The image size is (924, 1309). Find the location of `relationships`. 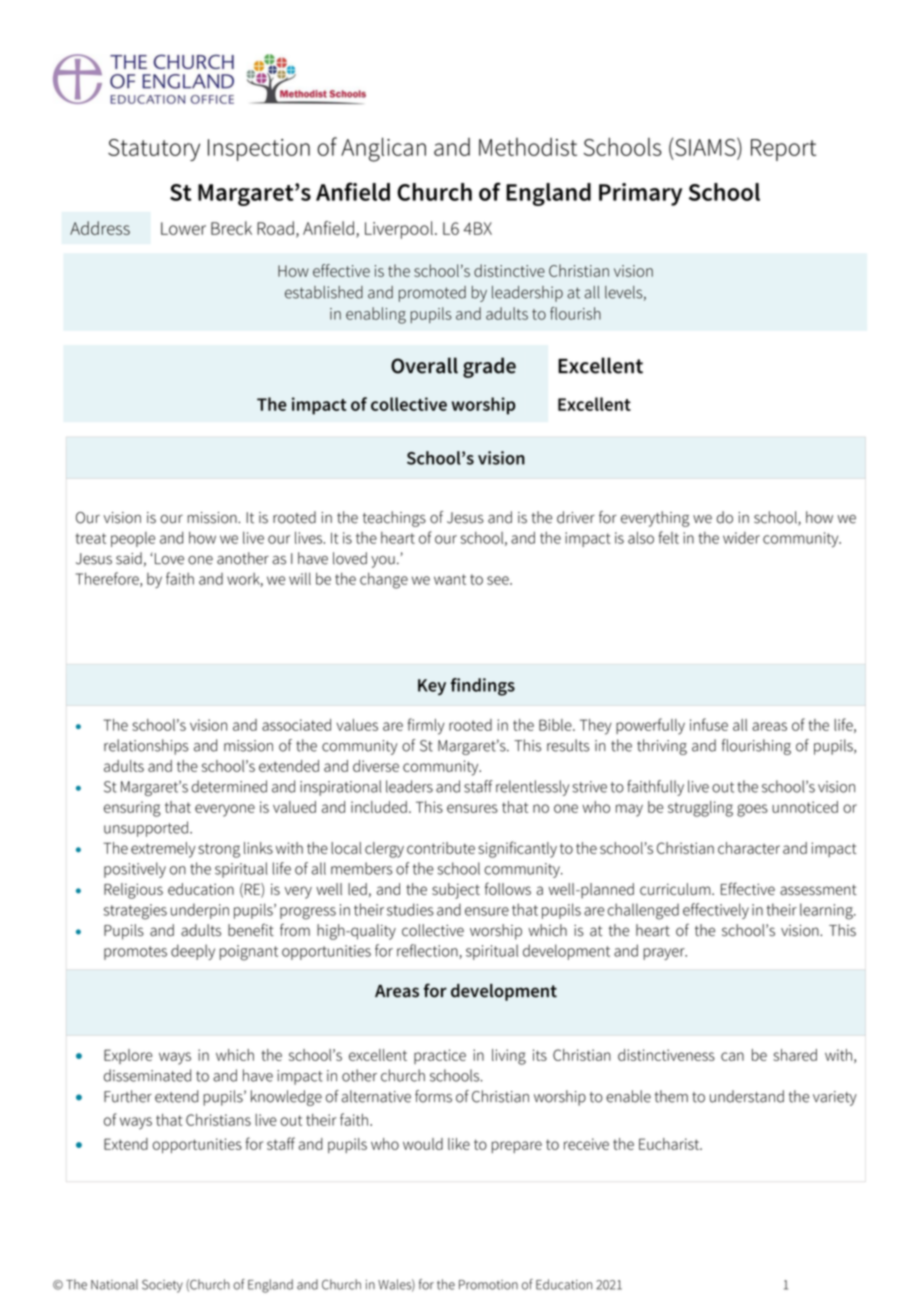

relationships is located at coordinates (146, 747).
